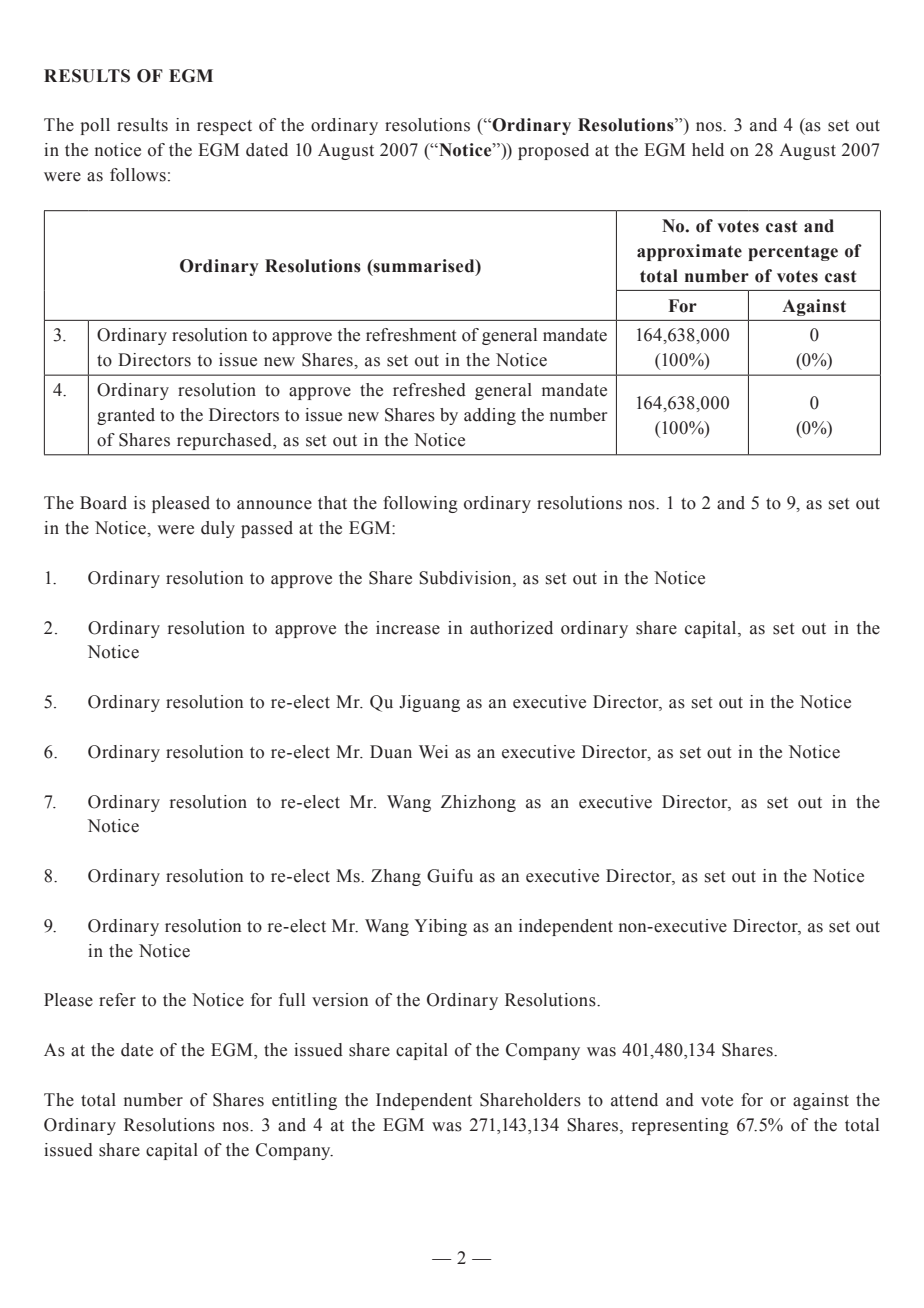 The image size is (924, 1308). Describe the element at coordinates (490, 416) in the screenshot. I see `adding` at that location.
